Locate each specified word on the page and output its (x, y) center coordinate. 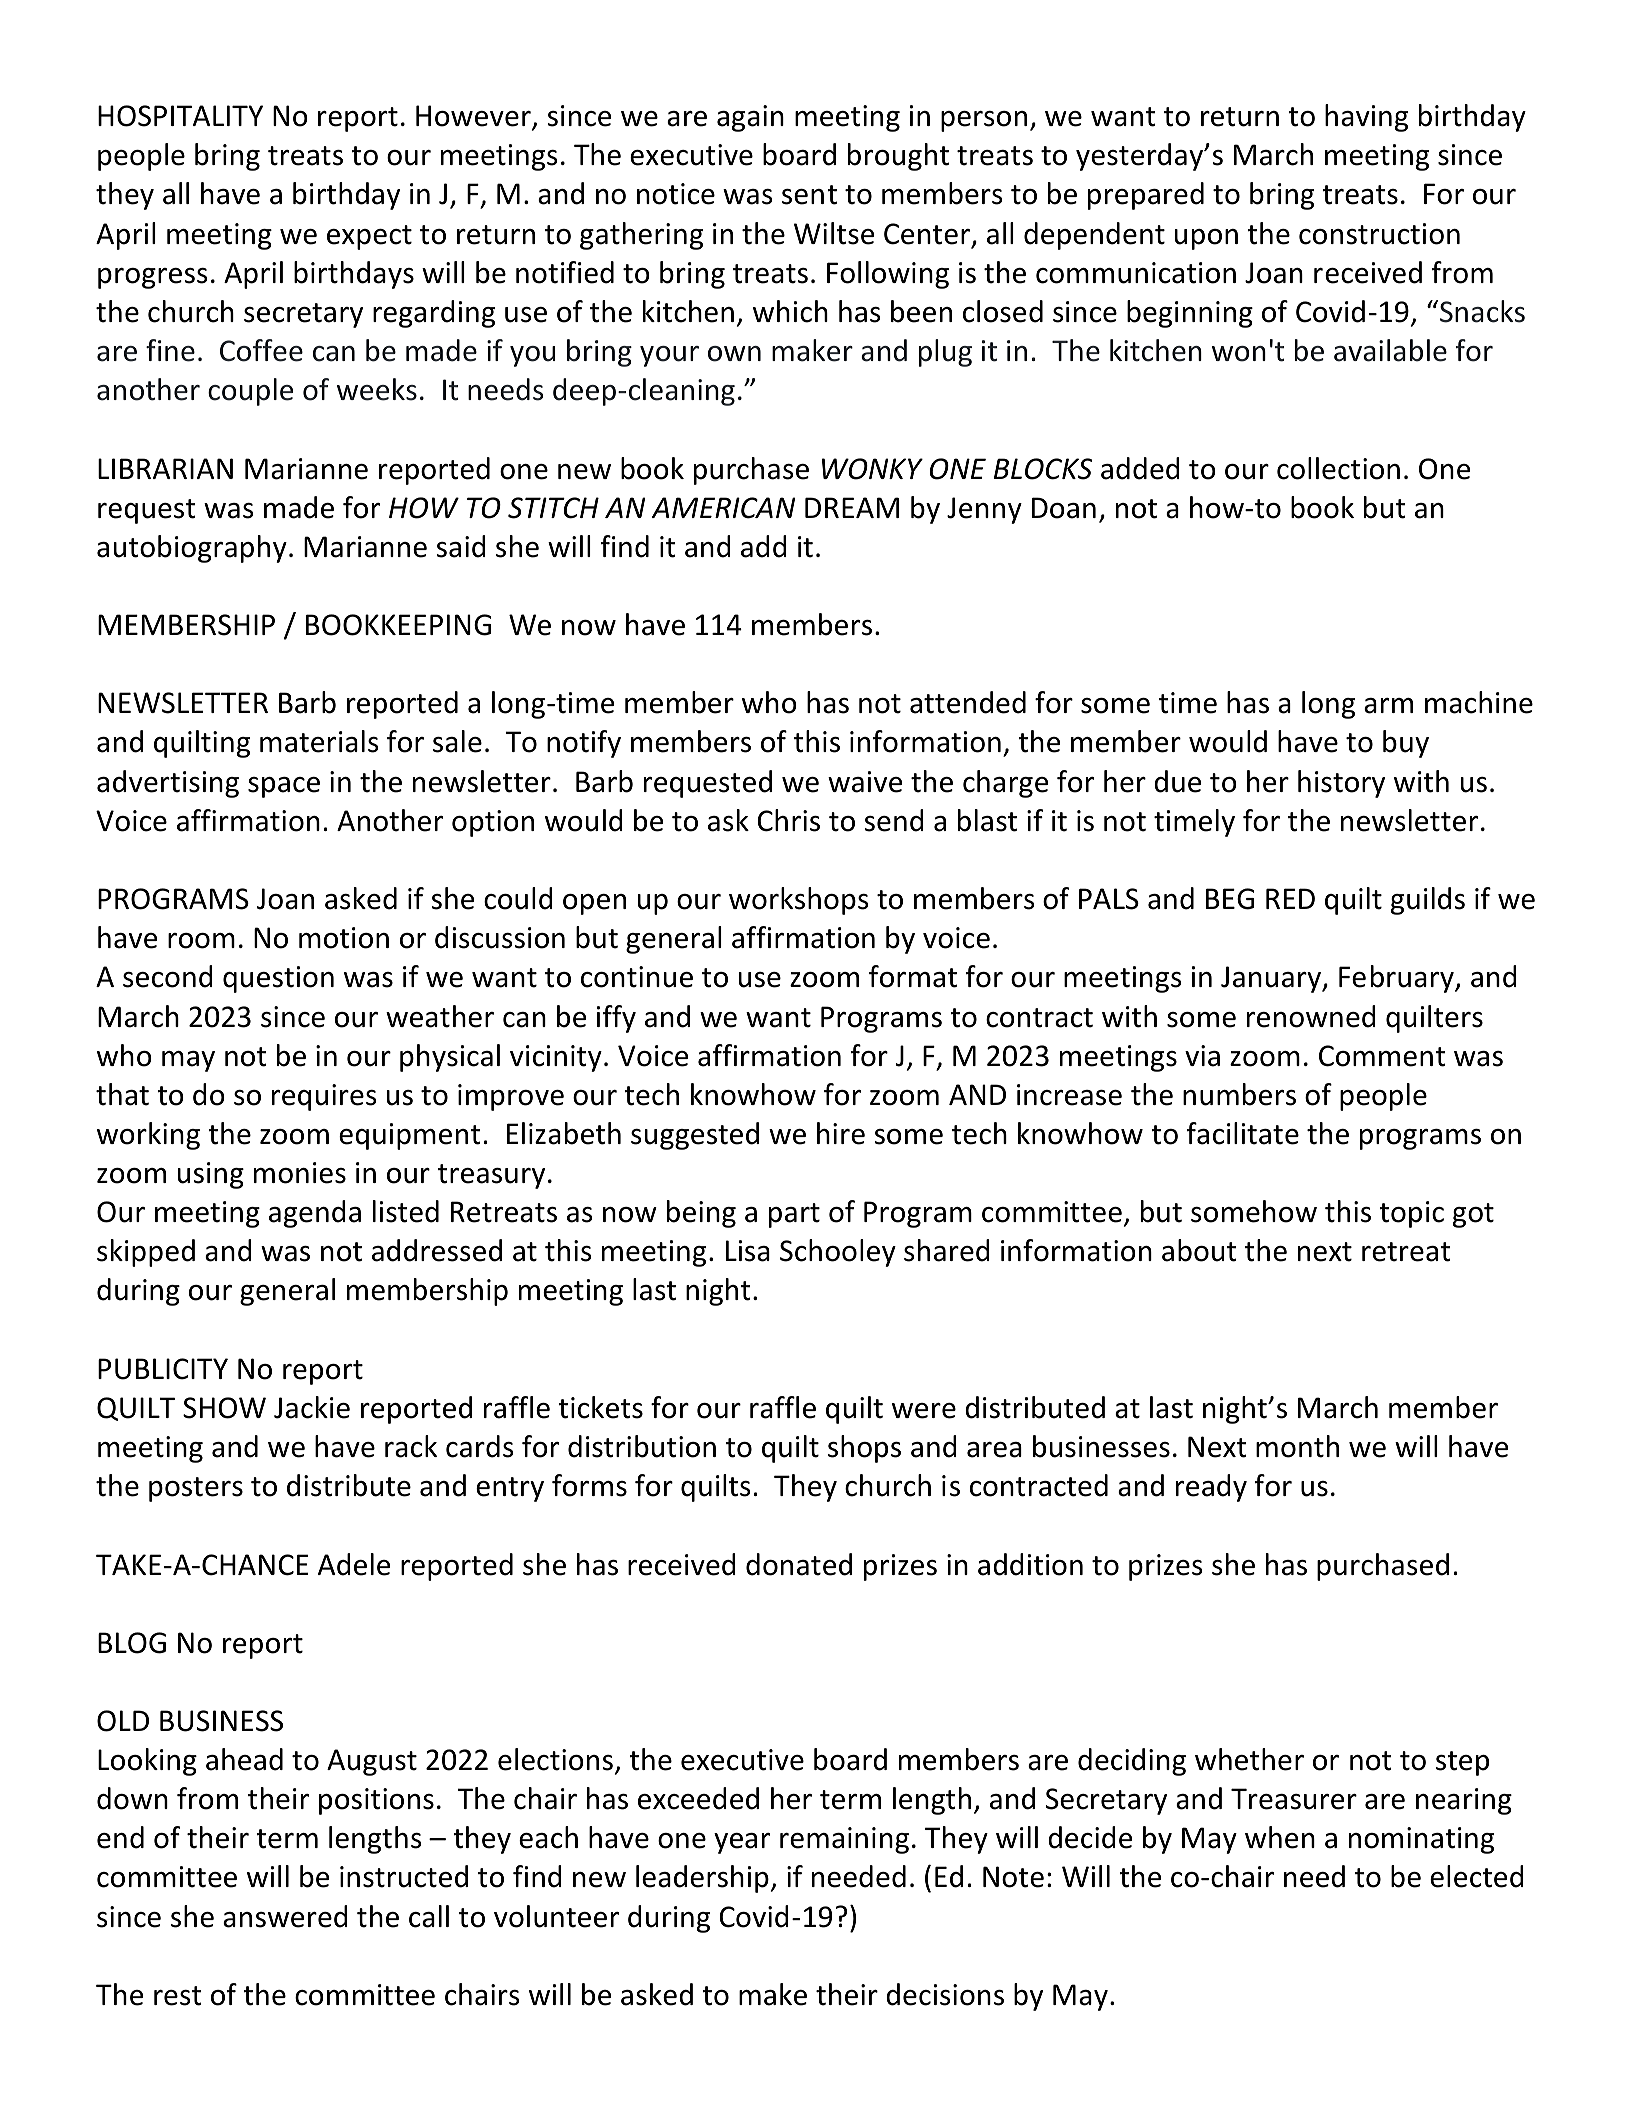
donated (799, 1564)
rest (178, 1996)
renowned (1311, 1016)
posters (196, 1489)
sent (809, 195)
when (1280, 1837)
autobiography (192, 549)
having (1366, 118)
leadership (702, 1879)
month (1297, 1446)
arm (1388, 706)
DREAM (852, 507)
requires (324, 1097)
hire (841, 1133)
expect (369, 237)
